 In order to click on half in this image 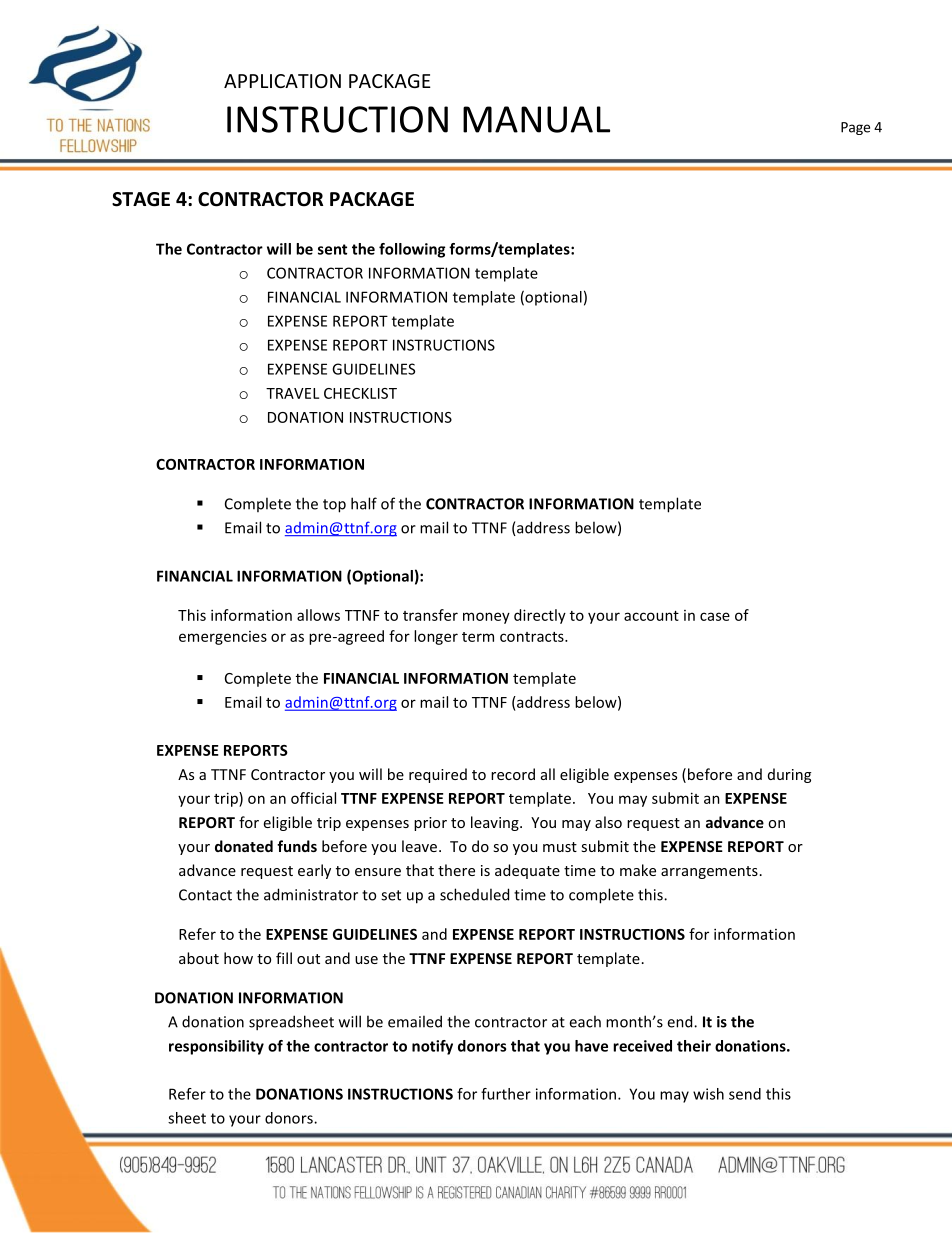, I will do `click(364, 503)`.
